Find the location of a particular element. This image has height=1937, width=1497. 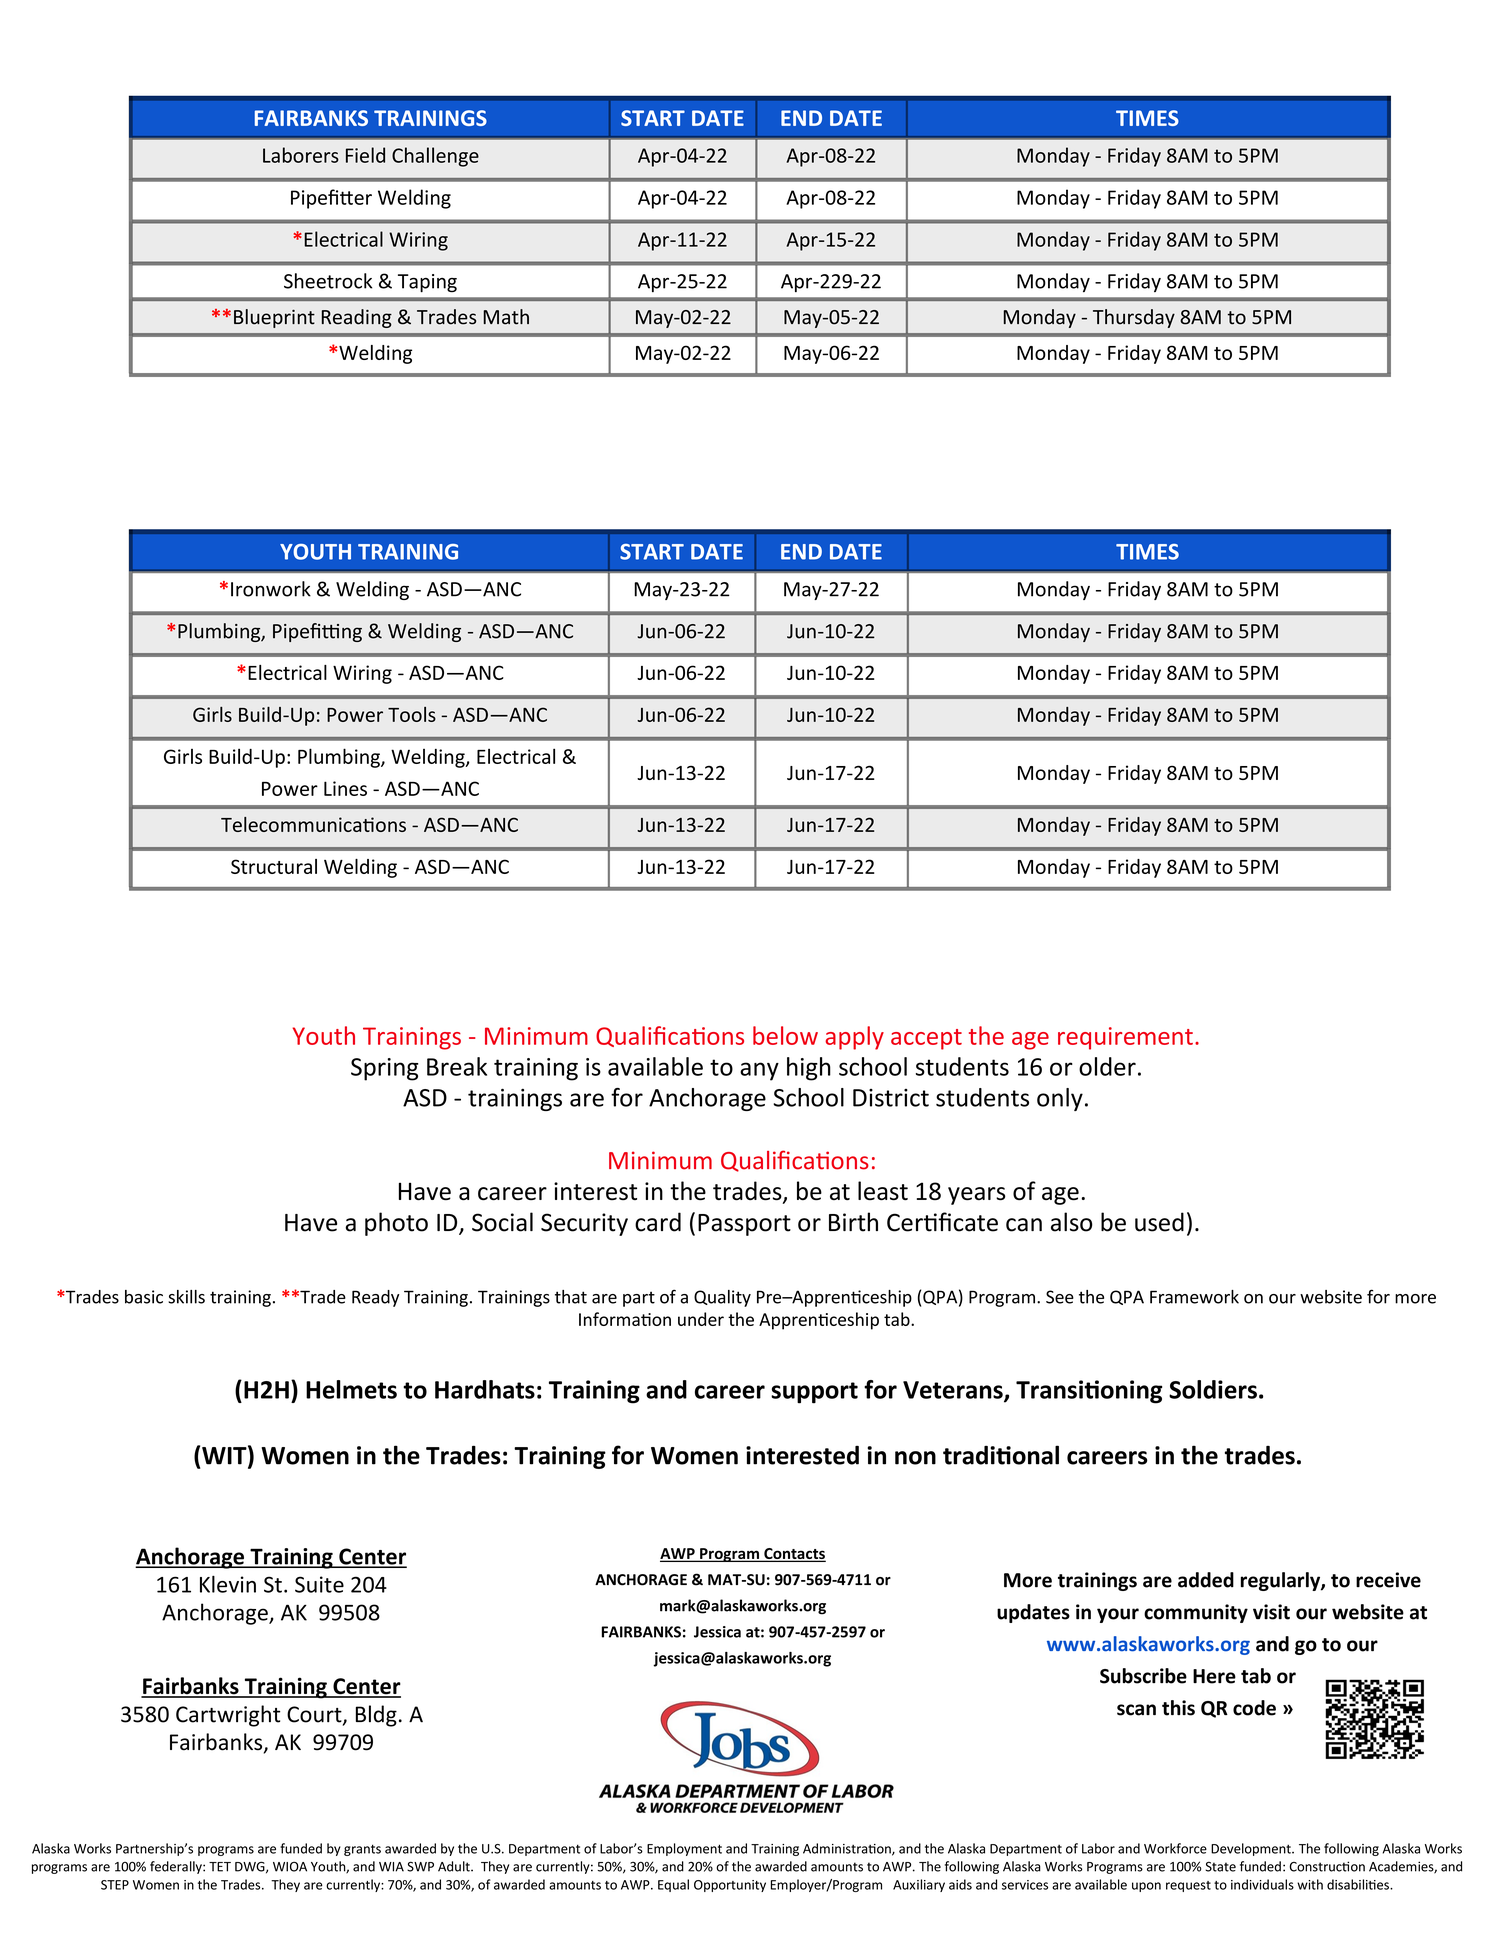

Math is located at coordinates (506, 317).
